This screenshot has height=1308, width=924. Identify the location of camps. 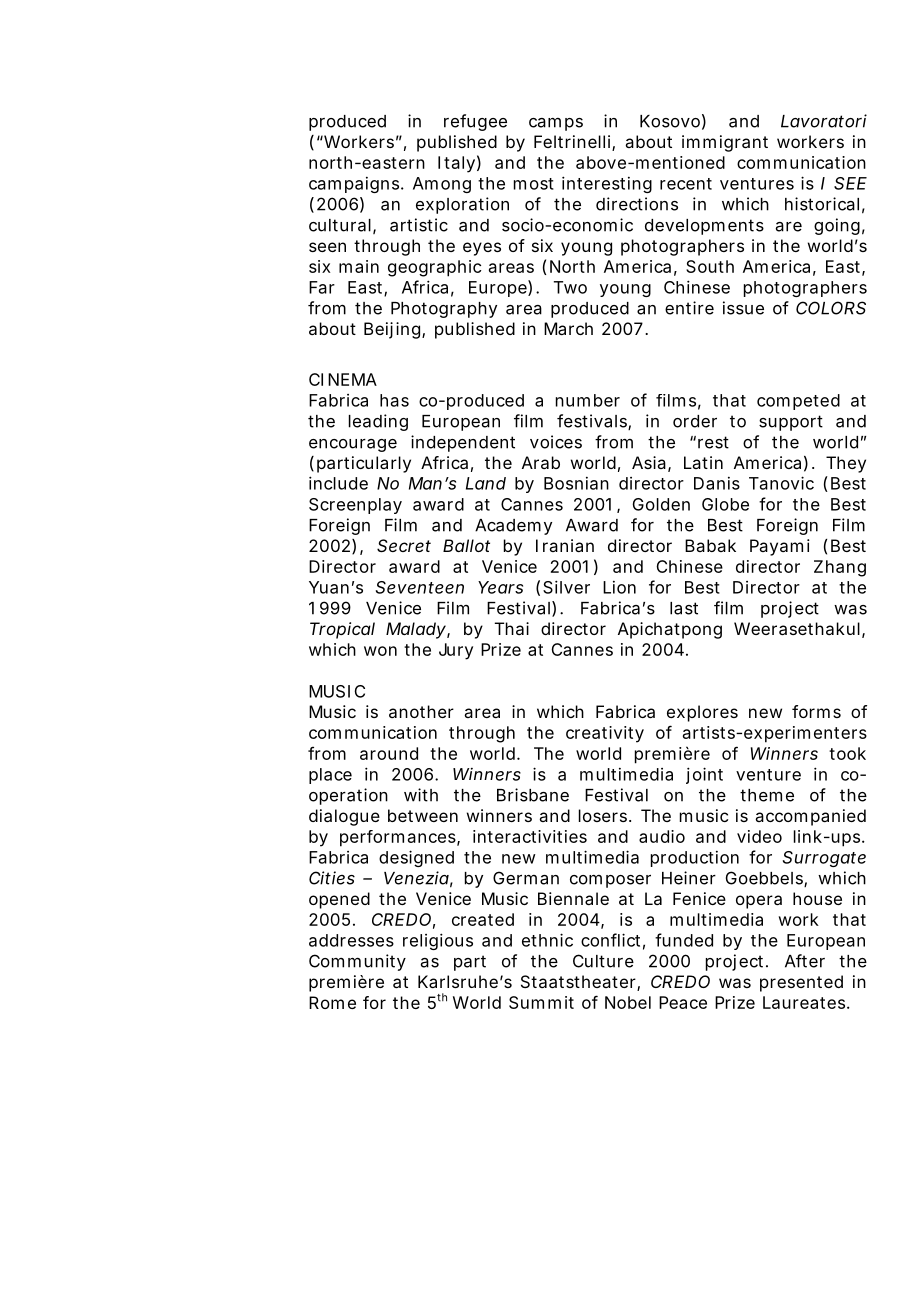
(556, 124).
